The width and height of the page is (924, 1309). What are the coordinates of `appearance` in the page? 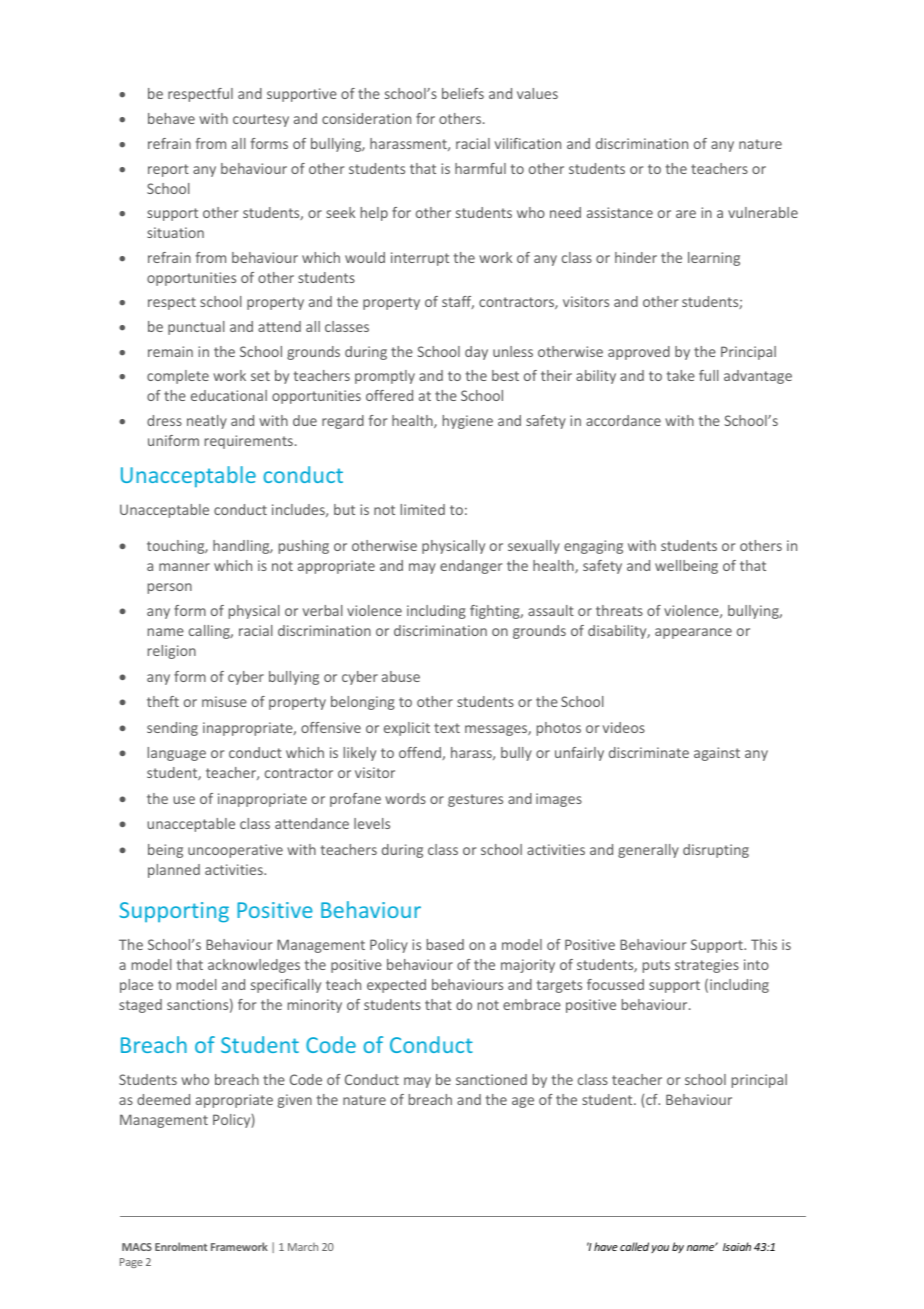 It's located at (693, 633).
